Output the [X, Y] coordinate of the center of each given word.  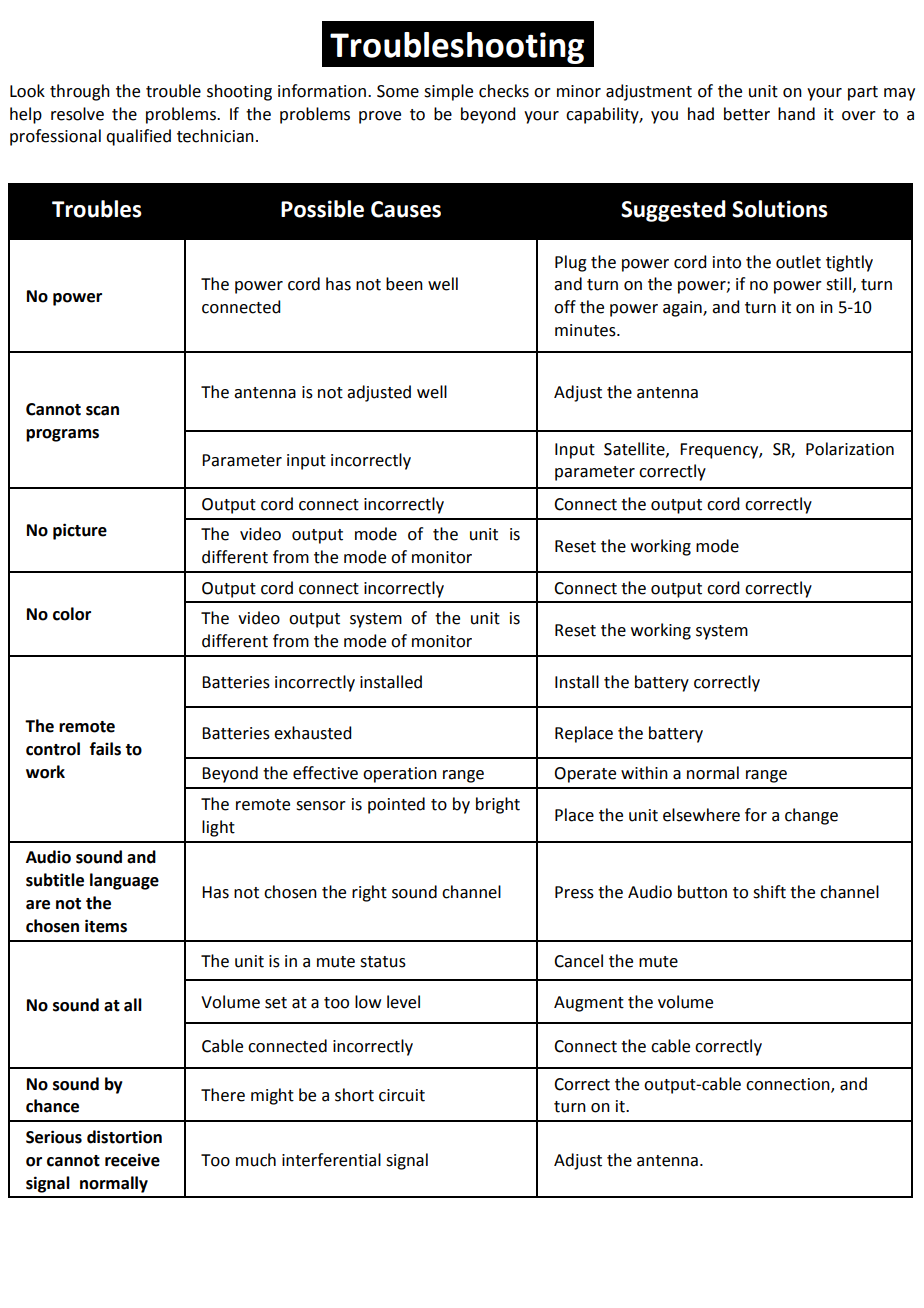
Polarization [850, 449]
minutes [586, 330]
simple [448, 92]
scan [102, 411]
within [644, 773]
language [124, 881]
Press [574, 892]
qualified [138, 137]
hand [796, 114]
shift [769, 892]
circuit [402, 1095]
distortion [124, 1137]
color [72, 614]
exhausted [312, 733]
